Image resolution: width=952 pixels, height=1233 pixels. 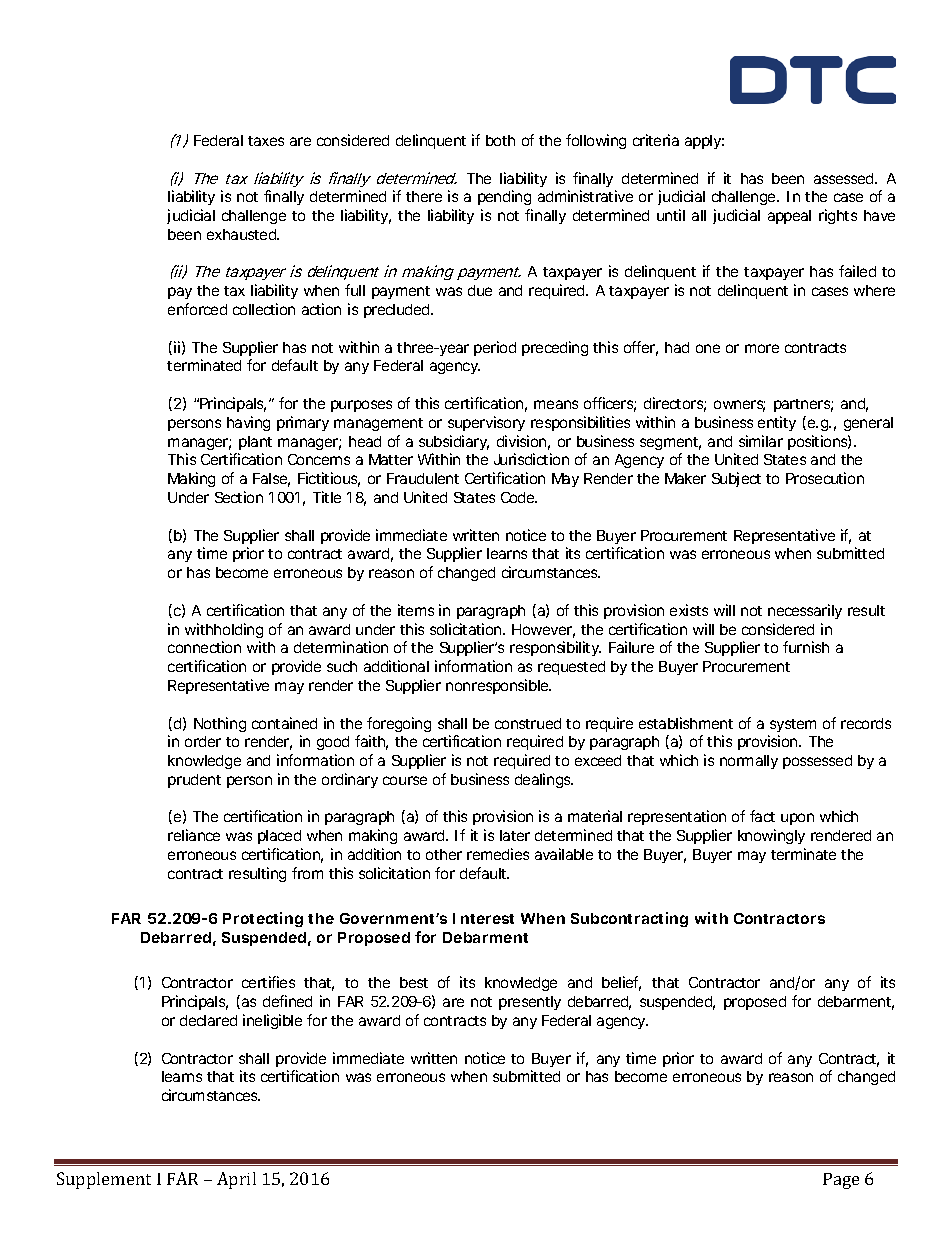 I want to click on such, so click(x=342, y=666).
